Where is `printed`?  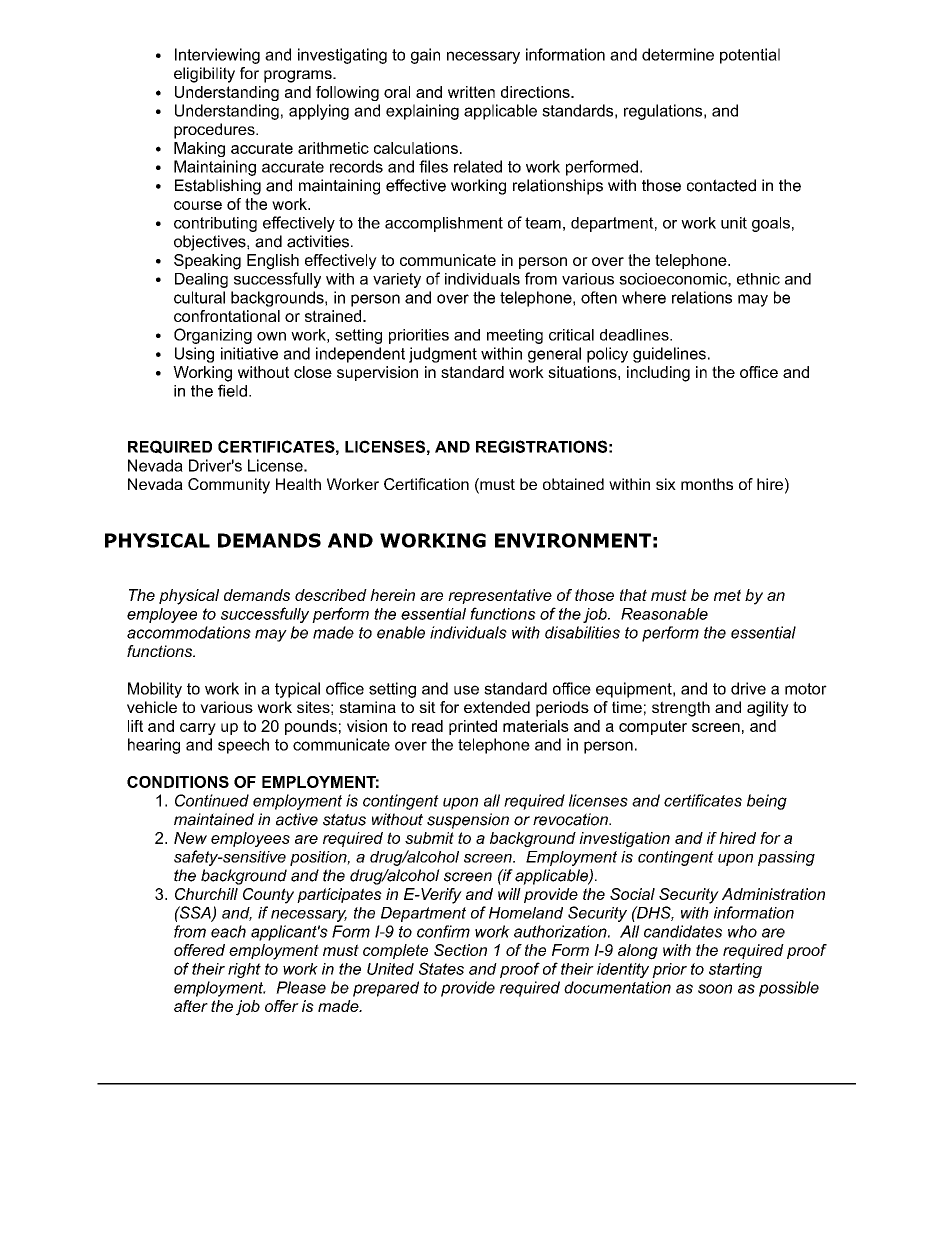
printed is located at coordinates (473, 727).
